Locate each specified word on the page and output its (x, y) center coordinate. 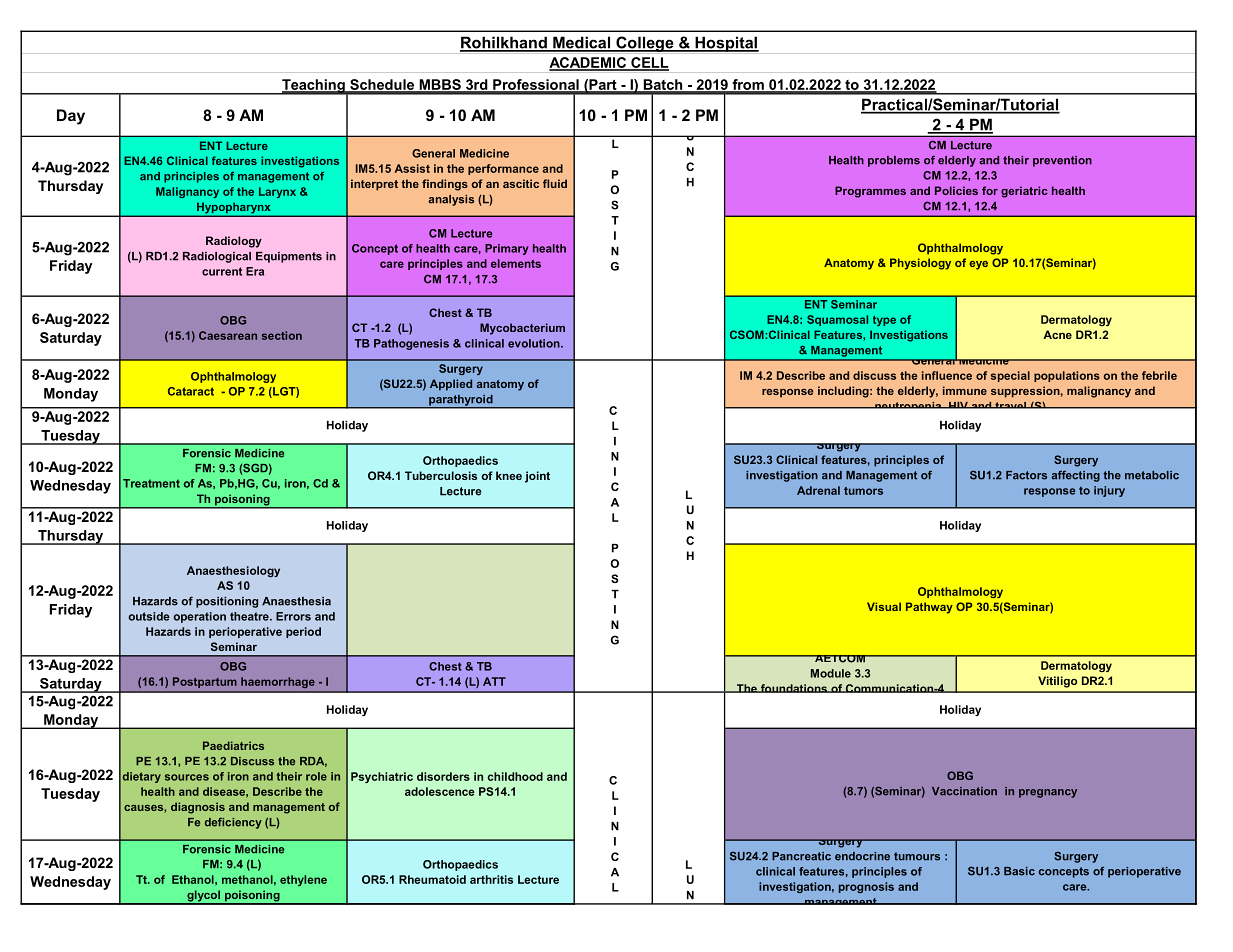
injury (1109, 491)
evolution (535, 343)
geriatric (1024, 192)
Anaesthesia (296, 601)
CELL (649, 63)
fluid (555, 183)
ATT (494, 681)
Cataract (191, 391)
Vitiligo (1057, 682)
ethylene (303, 880)
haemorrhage (277, 682)
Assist (412, 168)
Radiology (234, 242)
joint (537, 477)
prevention (1062, 161)
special (1010, 376)
